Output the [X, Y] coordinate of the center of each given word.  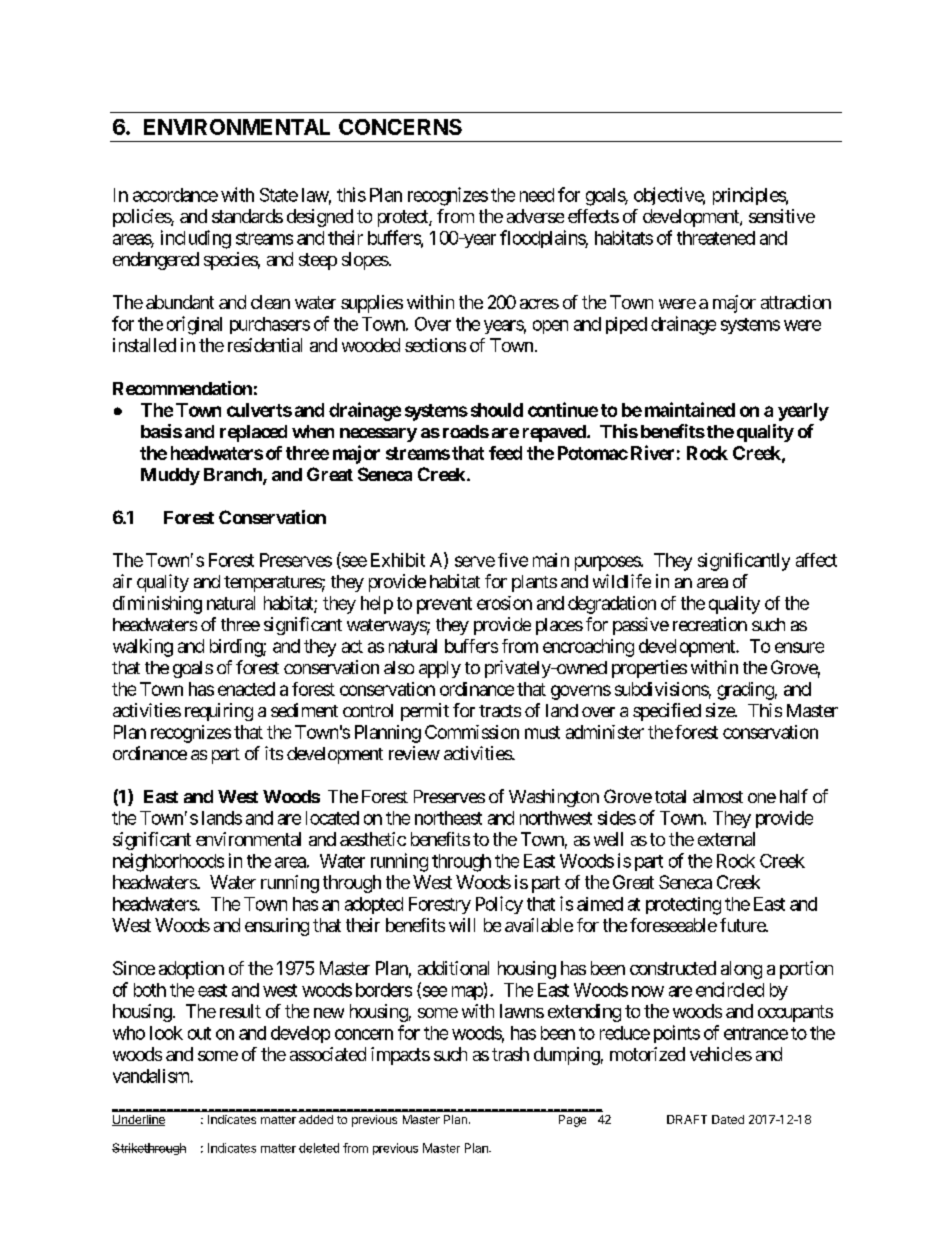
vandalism [152, 1076]
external [726, 839]
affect [816, 560]
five [513, 560]
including [196, 239]
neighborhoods [168, 862]
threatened [716, 238]
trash [510, 1054]
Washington [554, 798]
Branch [234, 476]
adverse [535, 216]
